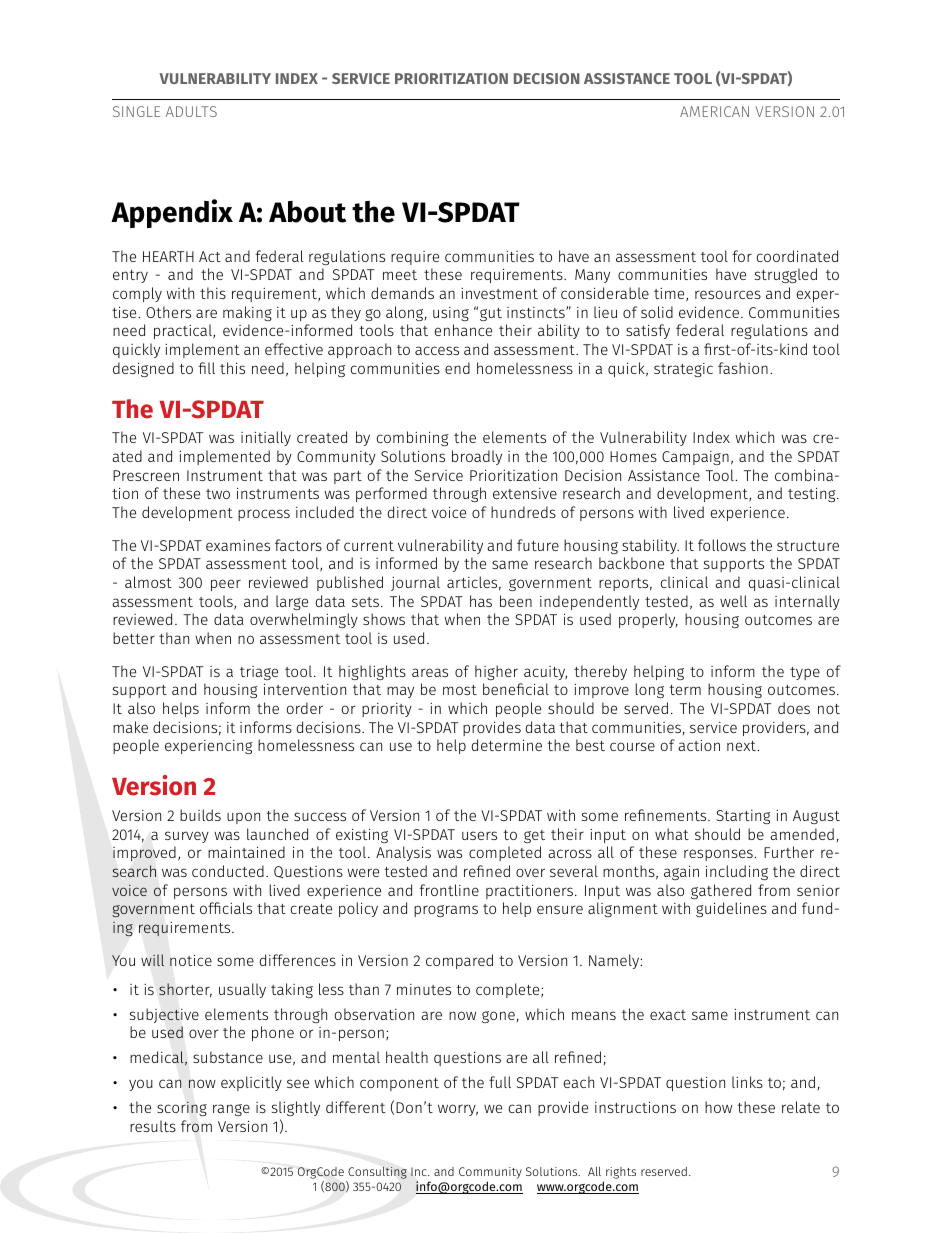 This screenshot has height=1233, width=952. Describe the element at coordinates (743, 368) in the screenshot. I see `fashion` at that location.
